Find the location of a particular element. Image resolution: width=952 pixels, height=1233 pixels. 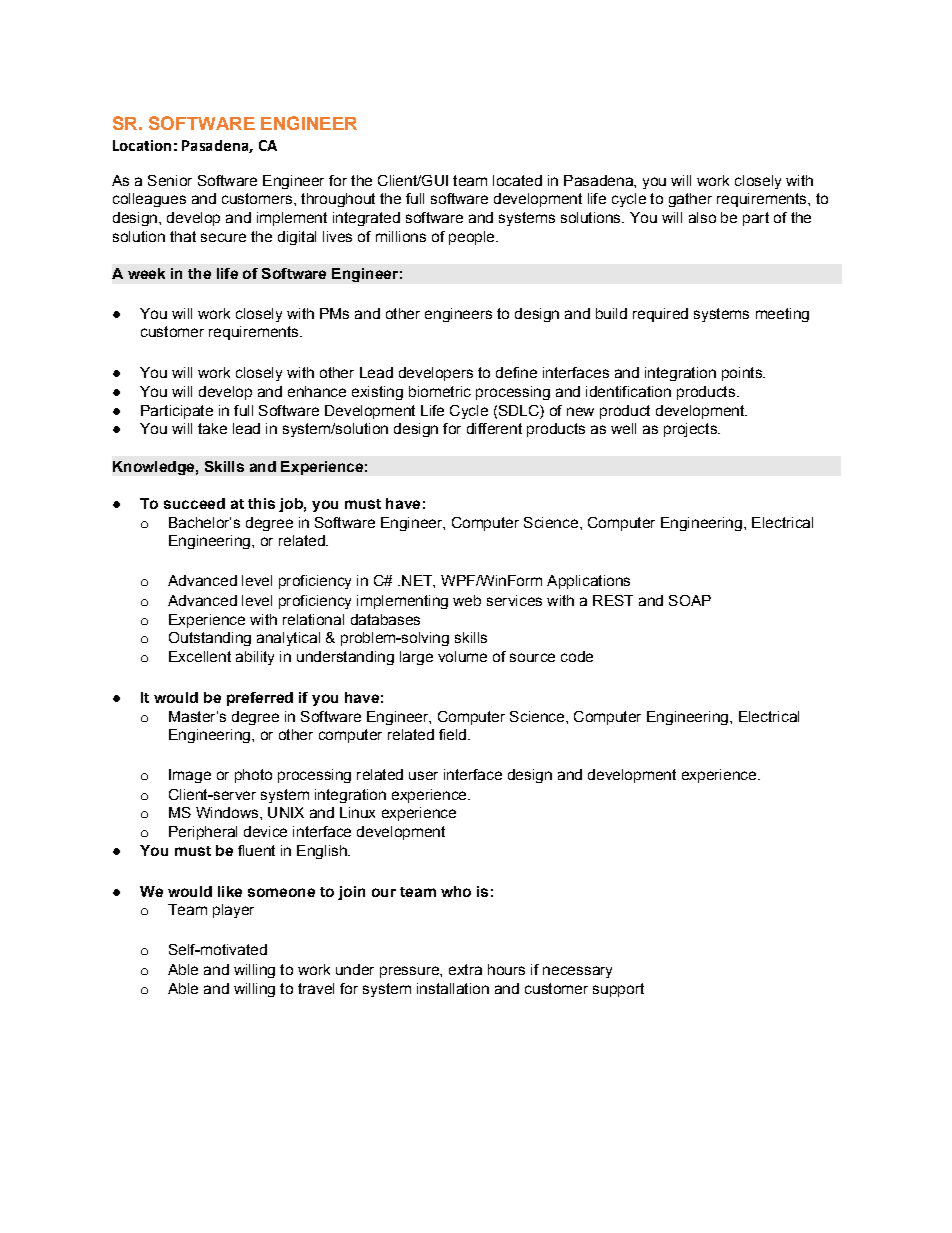

take is located at coordinates (212, 428).
